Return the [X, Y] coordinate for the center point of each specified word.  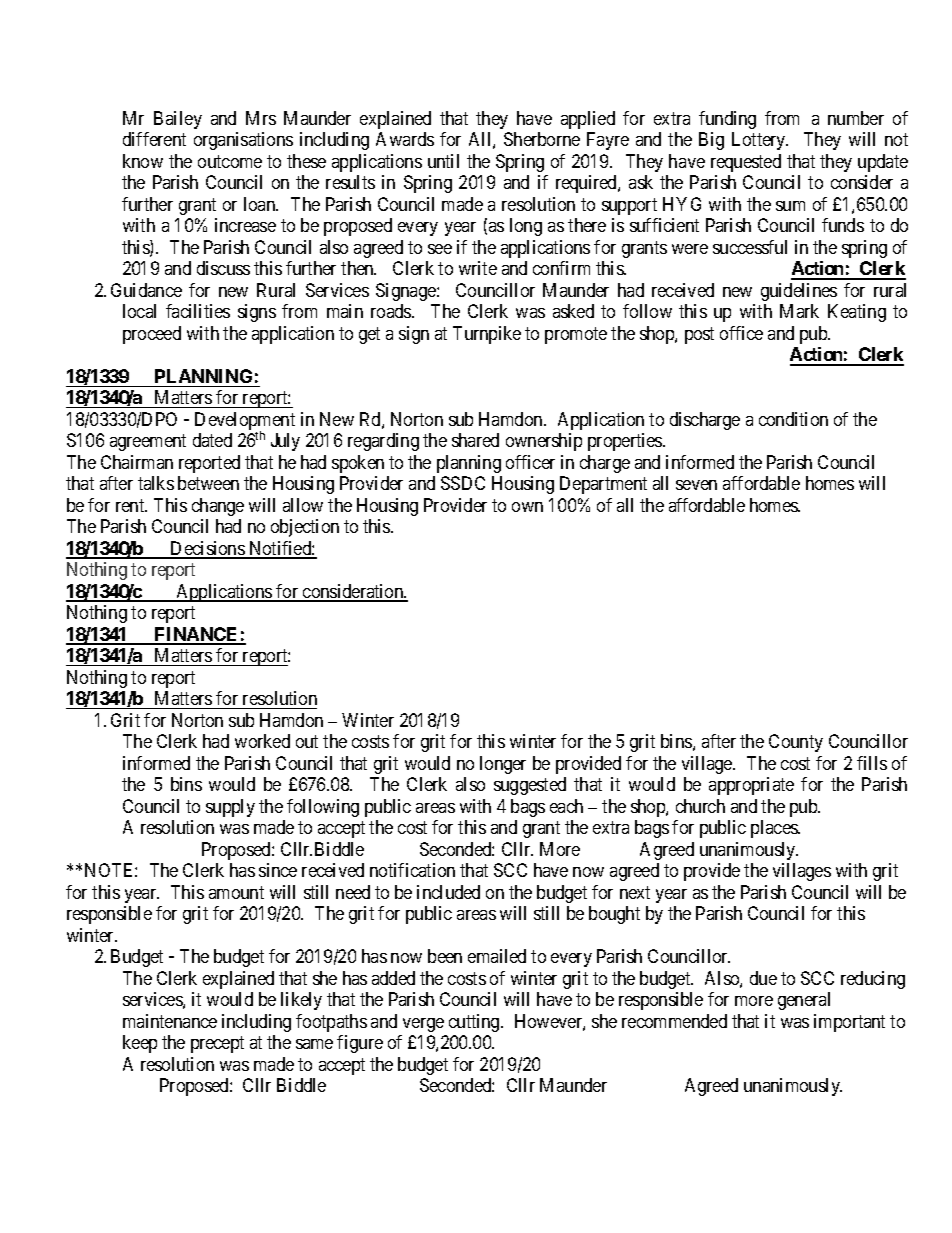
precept [217, 1044]
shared [475, 440]
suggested [530, 786]
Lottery [760, 141]
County [796, 743]
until [443, 161]
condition [793, 419]
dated [212, 440]
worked [262, 741]
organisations [243, 141]
